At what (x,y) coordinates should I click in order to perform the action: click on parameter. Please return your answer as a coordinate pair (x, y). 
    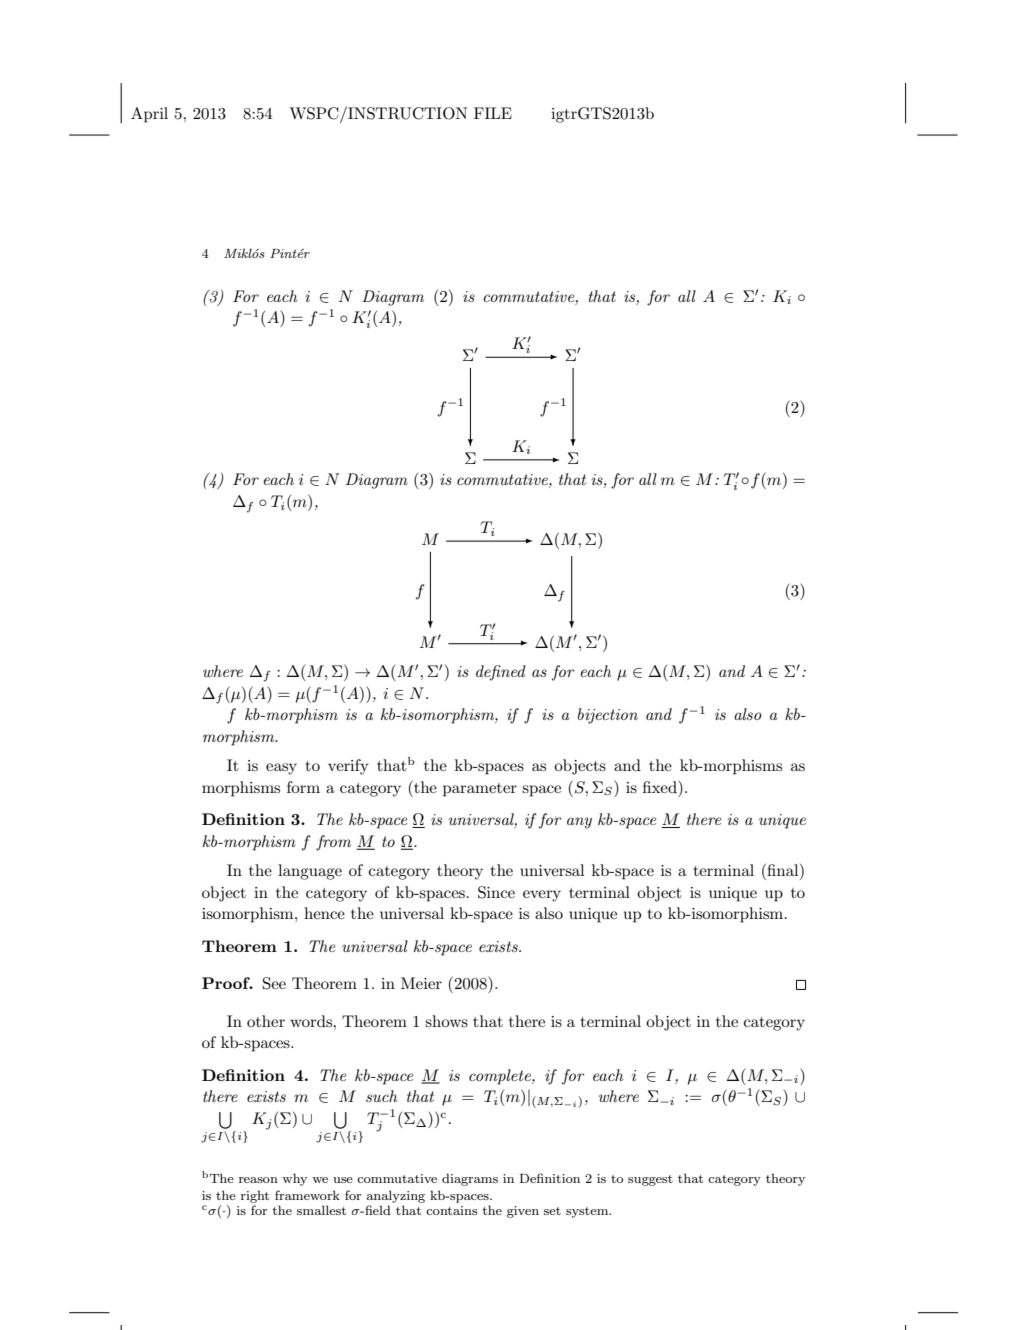
    Looking at the image, I should click on (480, 790).
